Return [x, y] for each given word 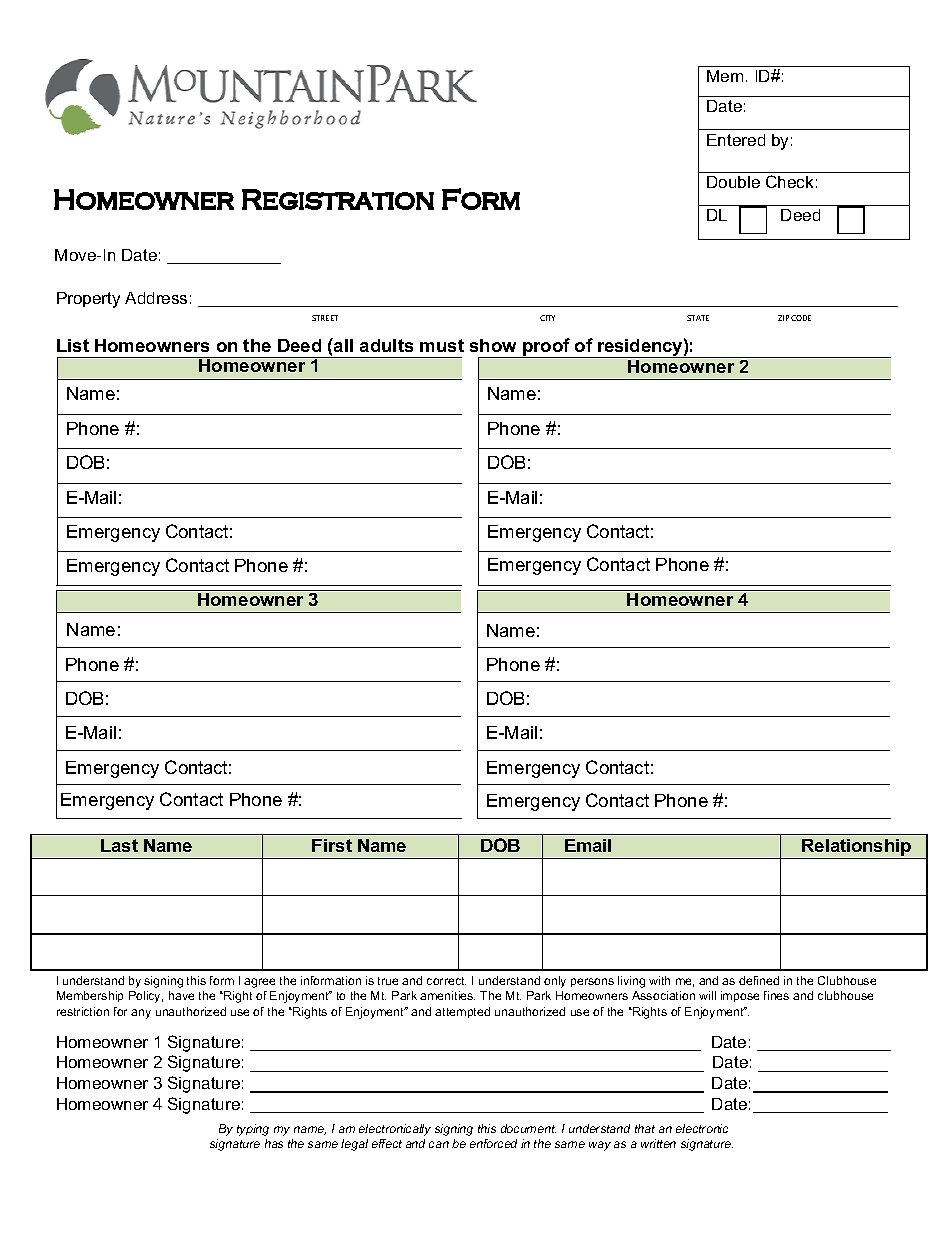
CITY [547, 318]
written [658, 1143]
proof [547, 348]
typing [253, 1130]
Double [733, 182]
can [439, 1144]
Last [119, 845]
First [332, 845]
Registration [338, 199]
